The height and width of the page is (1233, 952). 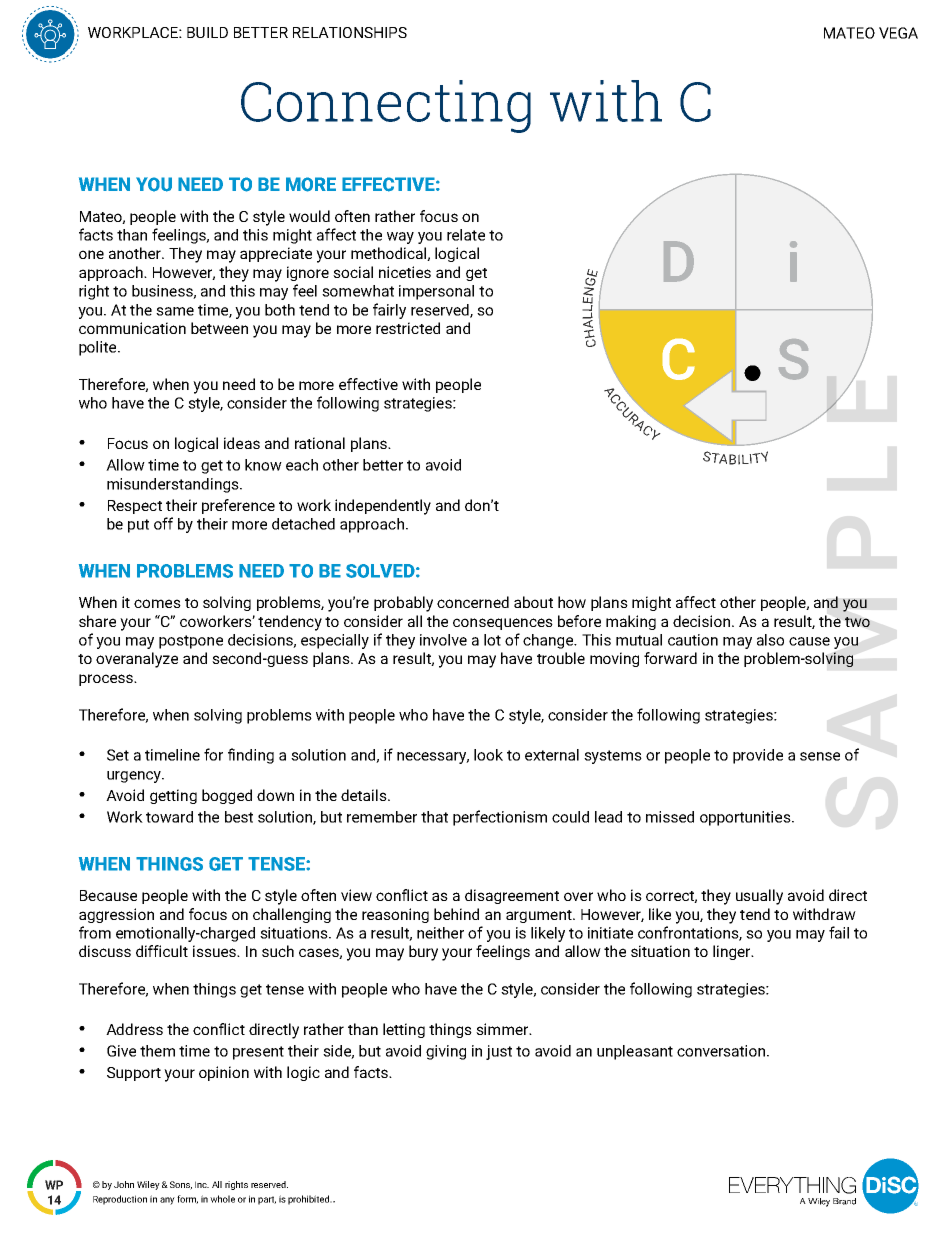 What do you see at coordinates (408, 328) in the page?
I see `restricted` at bounding box center [408, 328].
